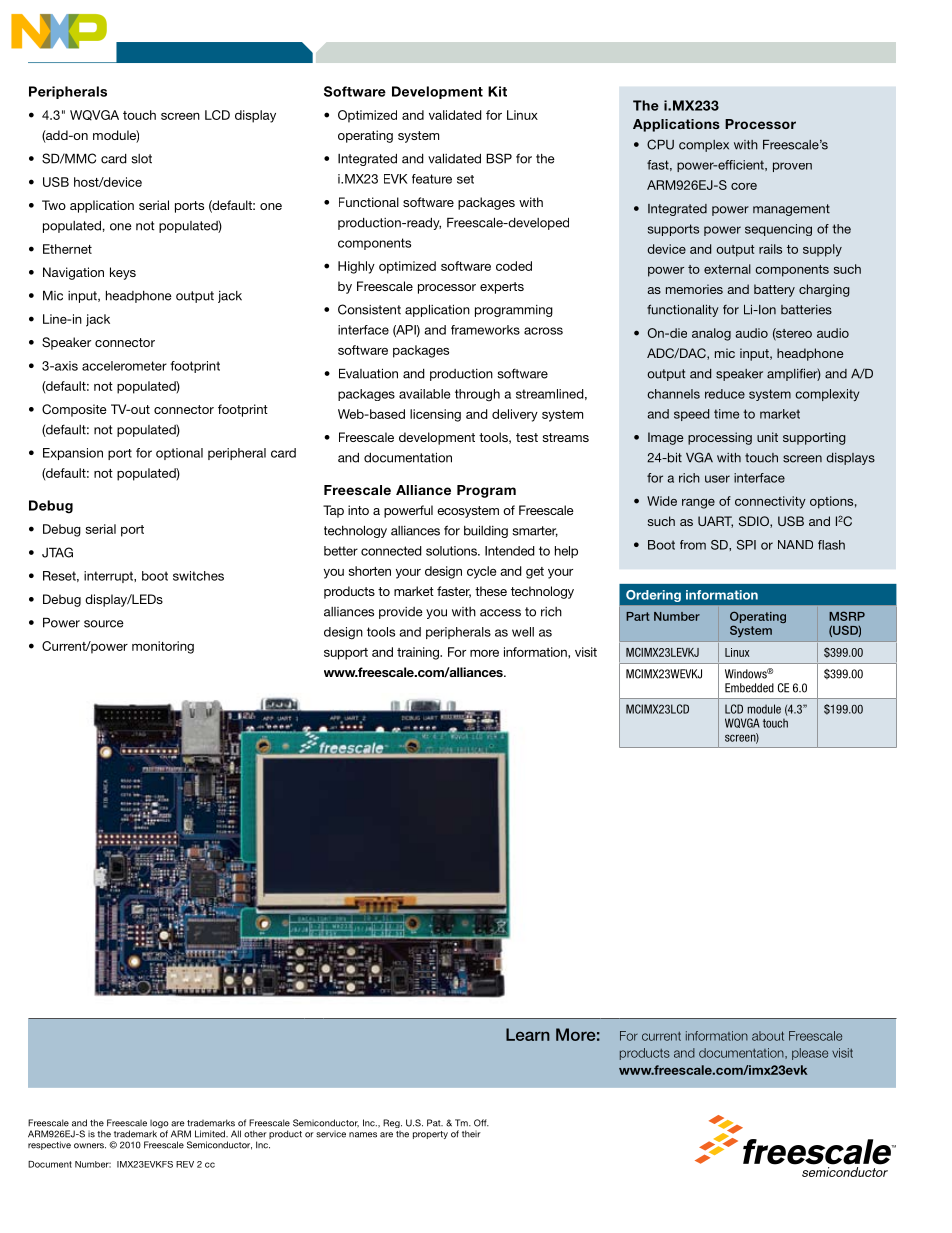 The height and width of the document is (1233, 952). What do you see at coordinates (141, 159) in the document?
I see `slot` at bounding box center [141, 159].
